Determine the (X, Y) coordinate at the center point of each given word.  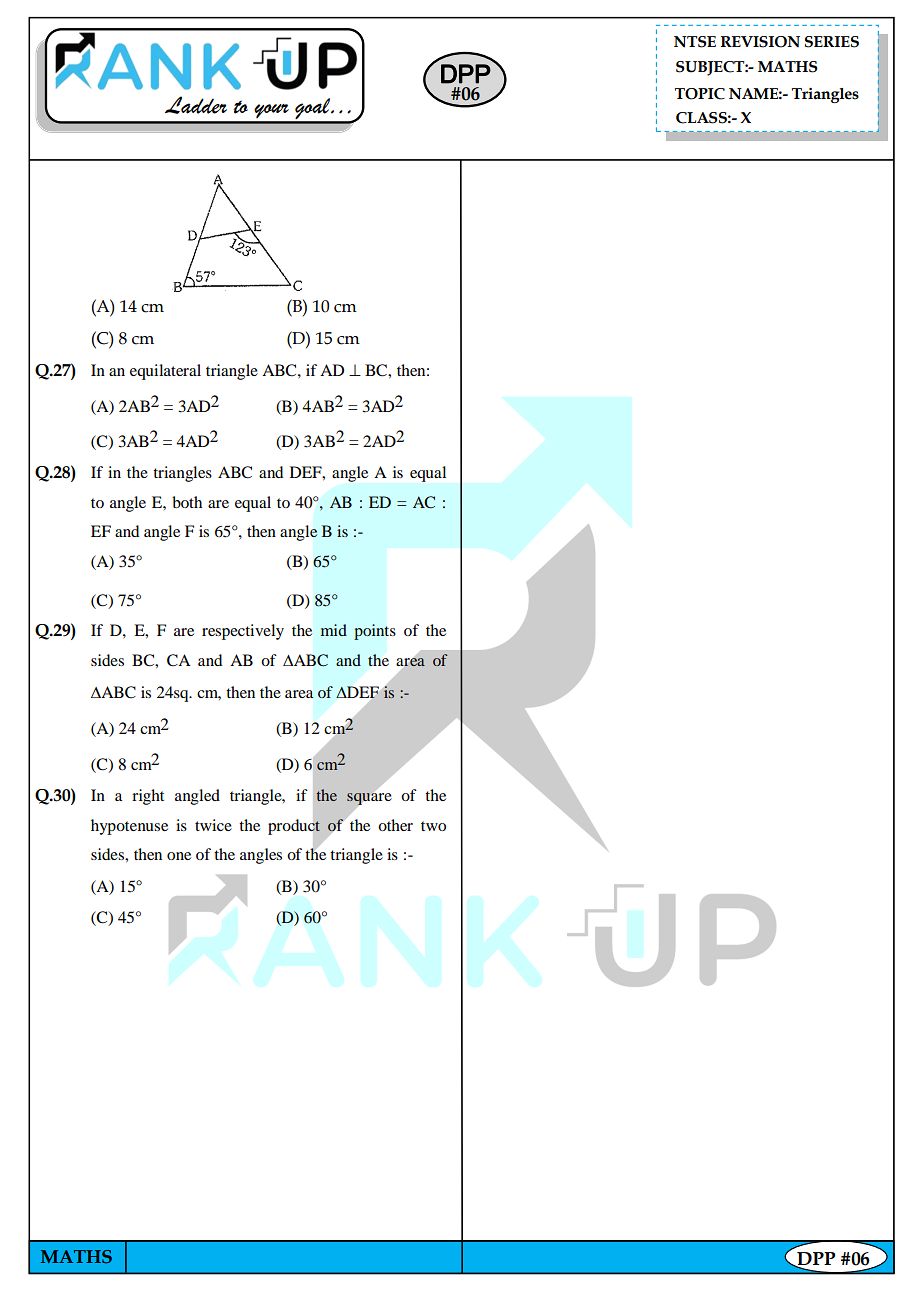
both (187, 502)
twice (213, 825)
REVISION (760, 42)
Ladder (196, 105)
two (433, 826)
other (395, 825)
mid (334, 630)
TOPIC (700, 94)
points (375, 632)
